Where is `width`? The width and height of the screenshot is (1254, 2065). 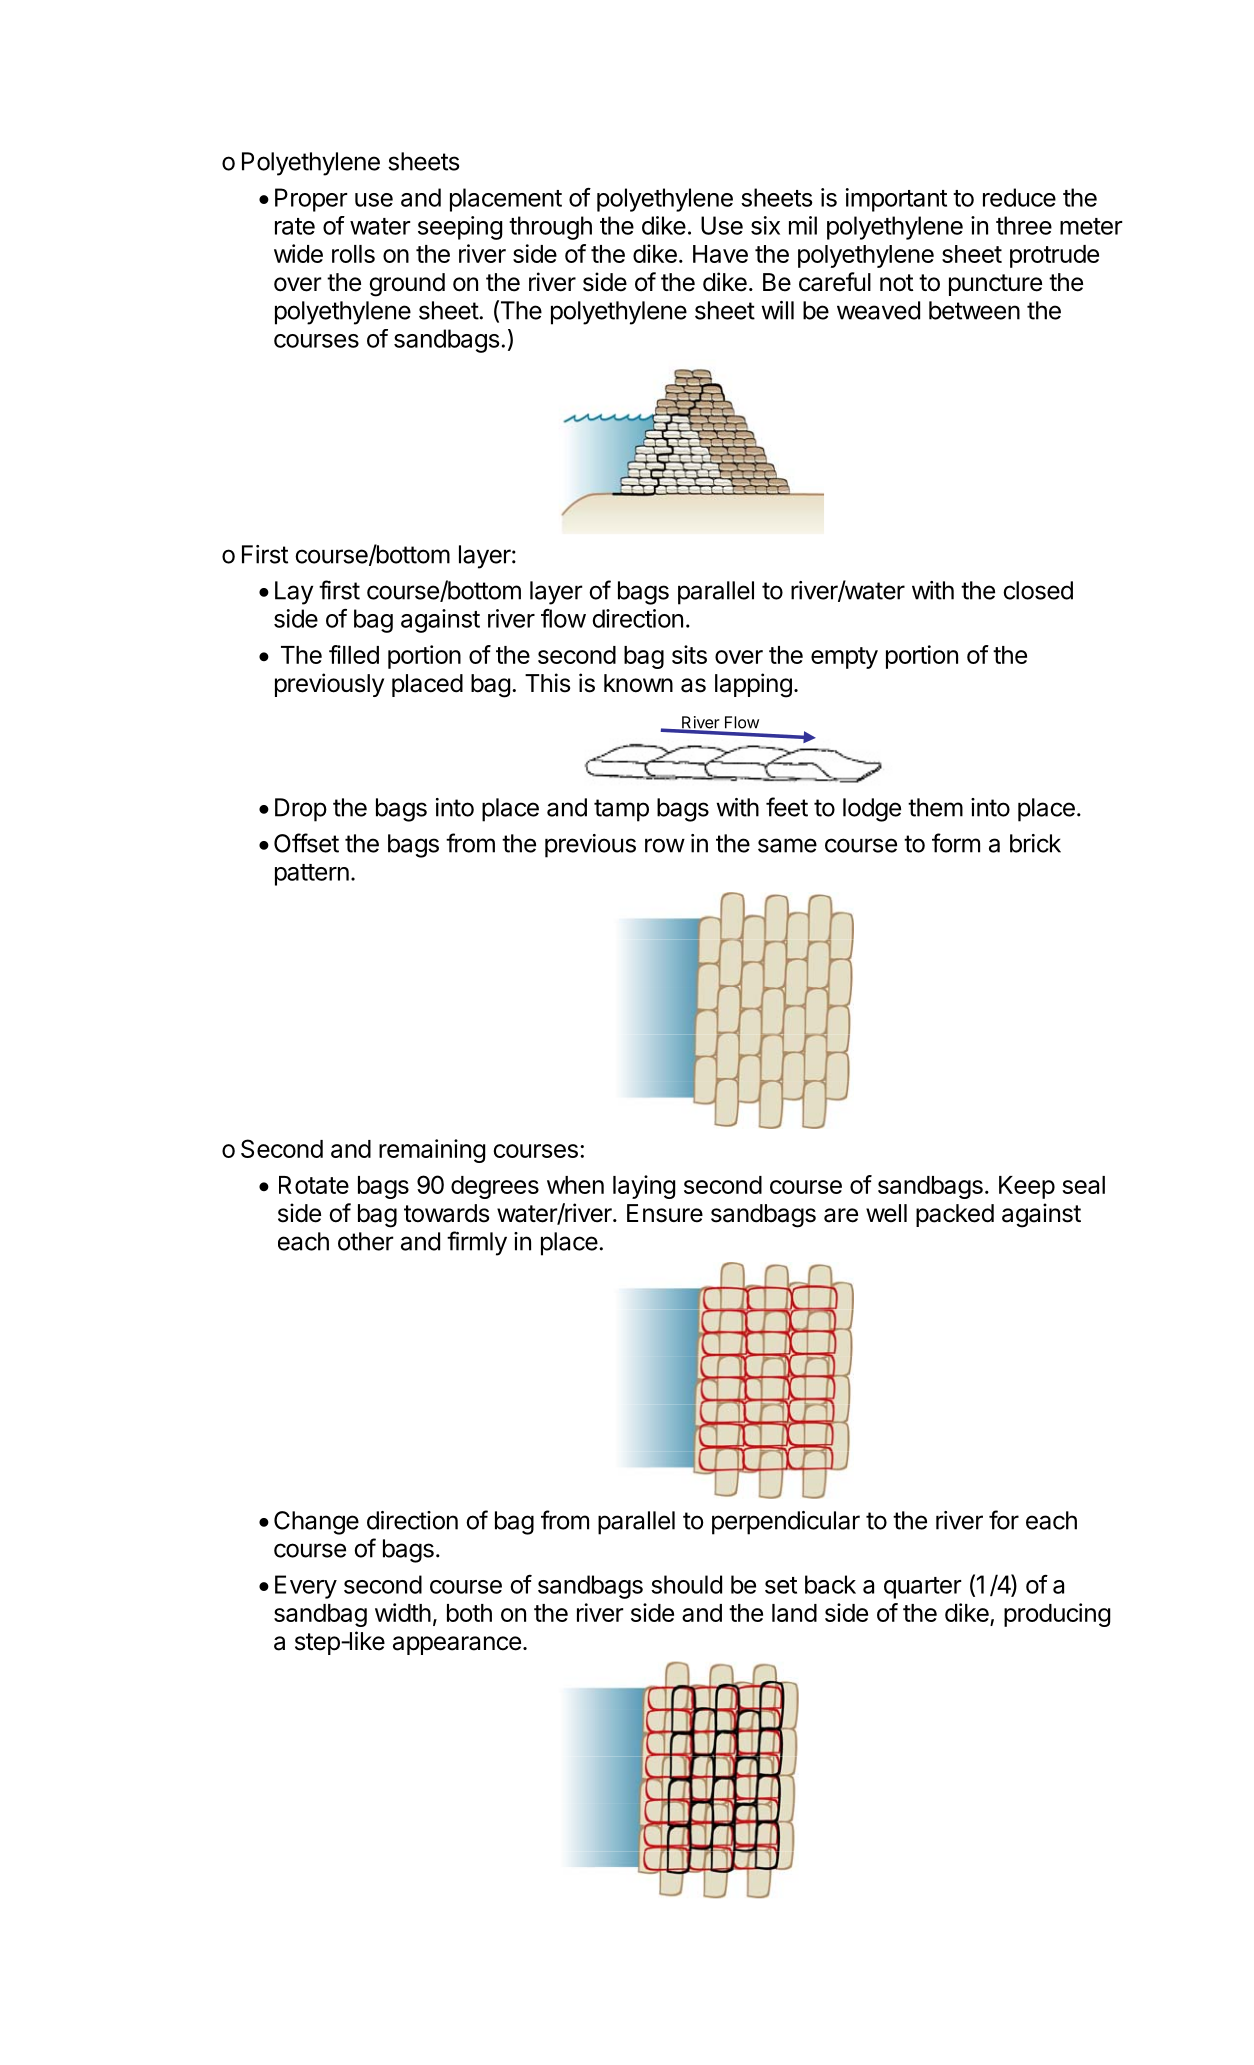 width is located at coordinates (403, 1612).
